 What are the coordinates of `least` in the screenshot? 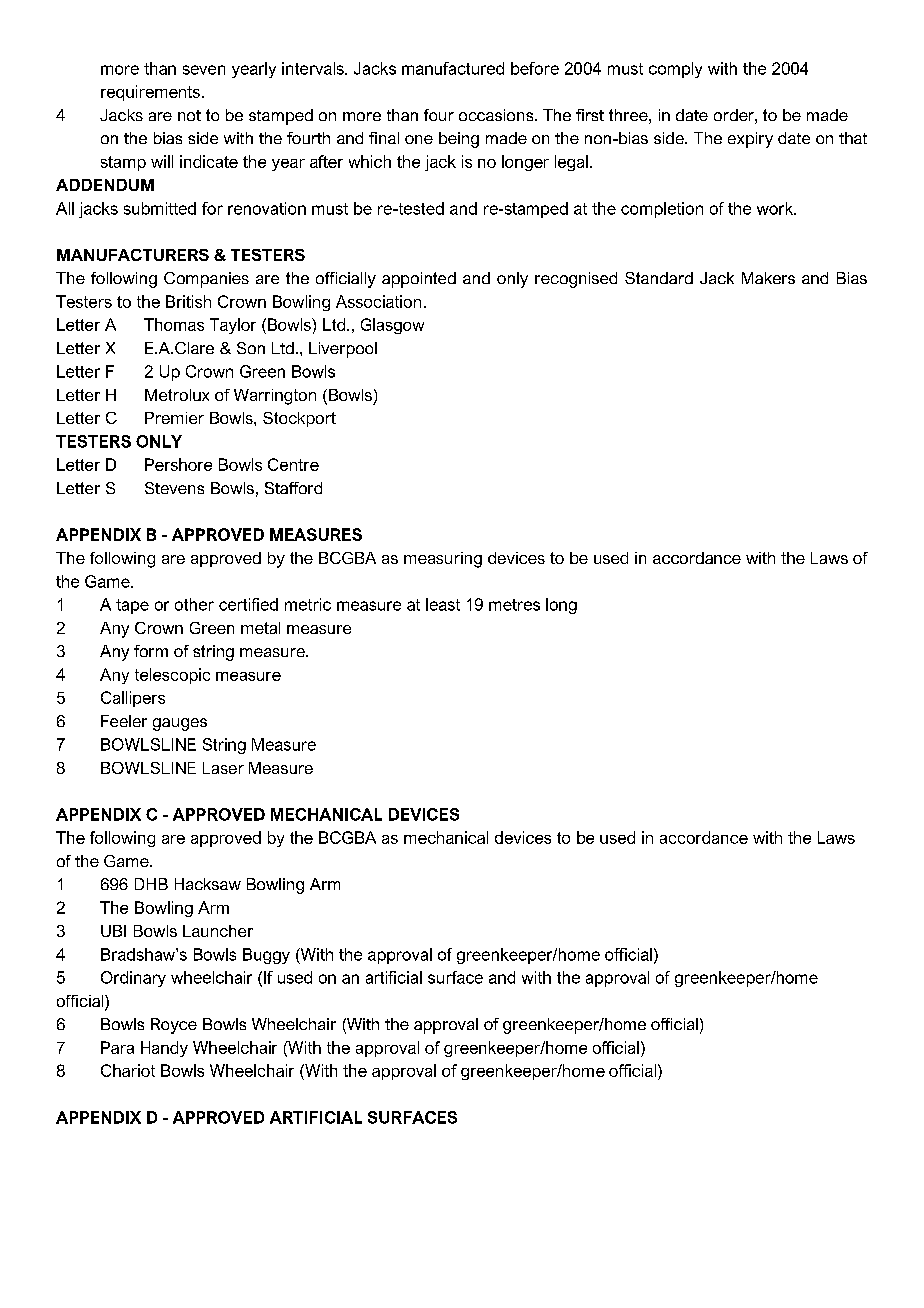 It's located at (443, 604).
